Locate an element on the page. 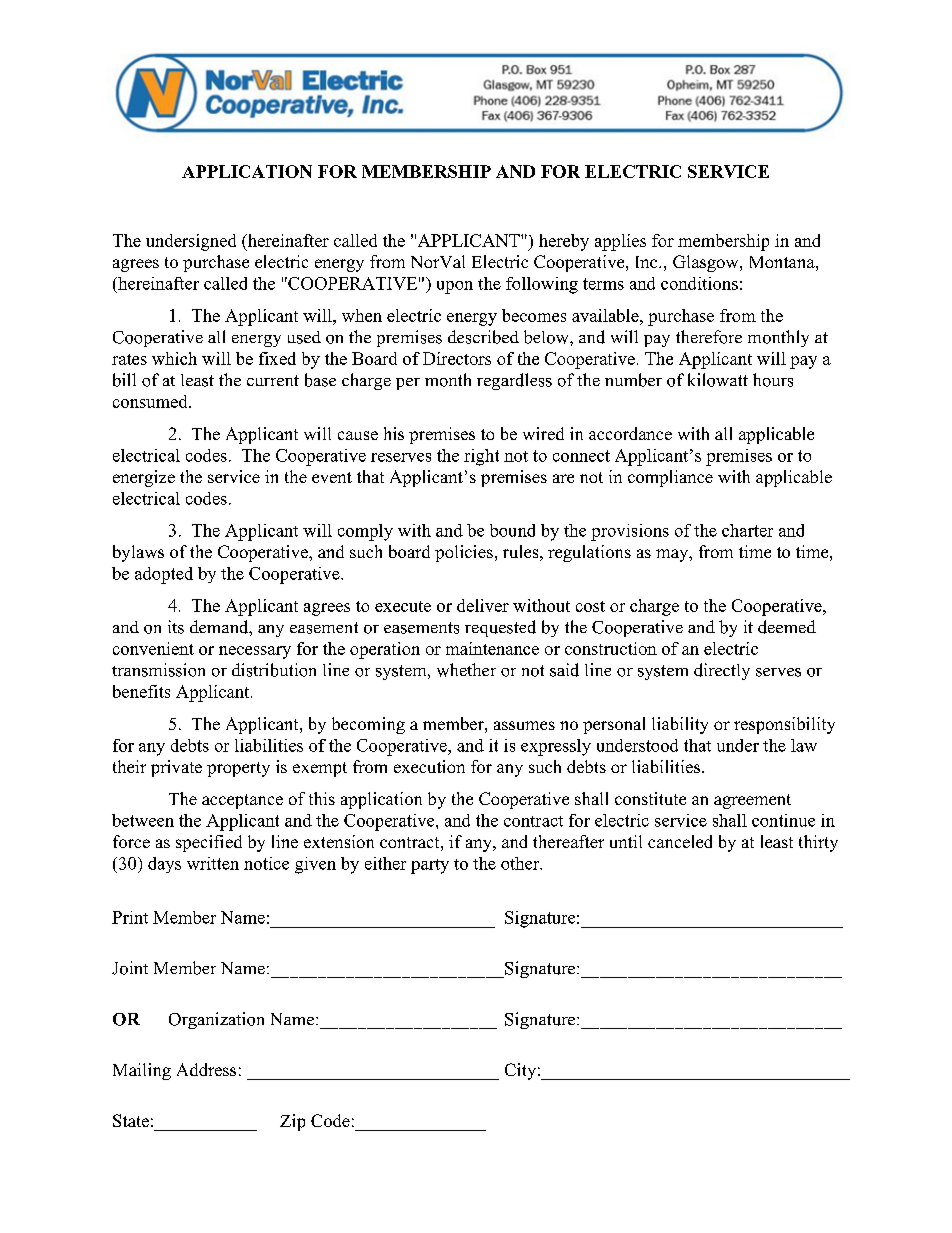  upon is located at coordinates (455, 287).
